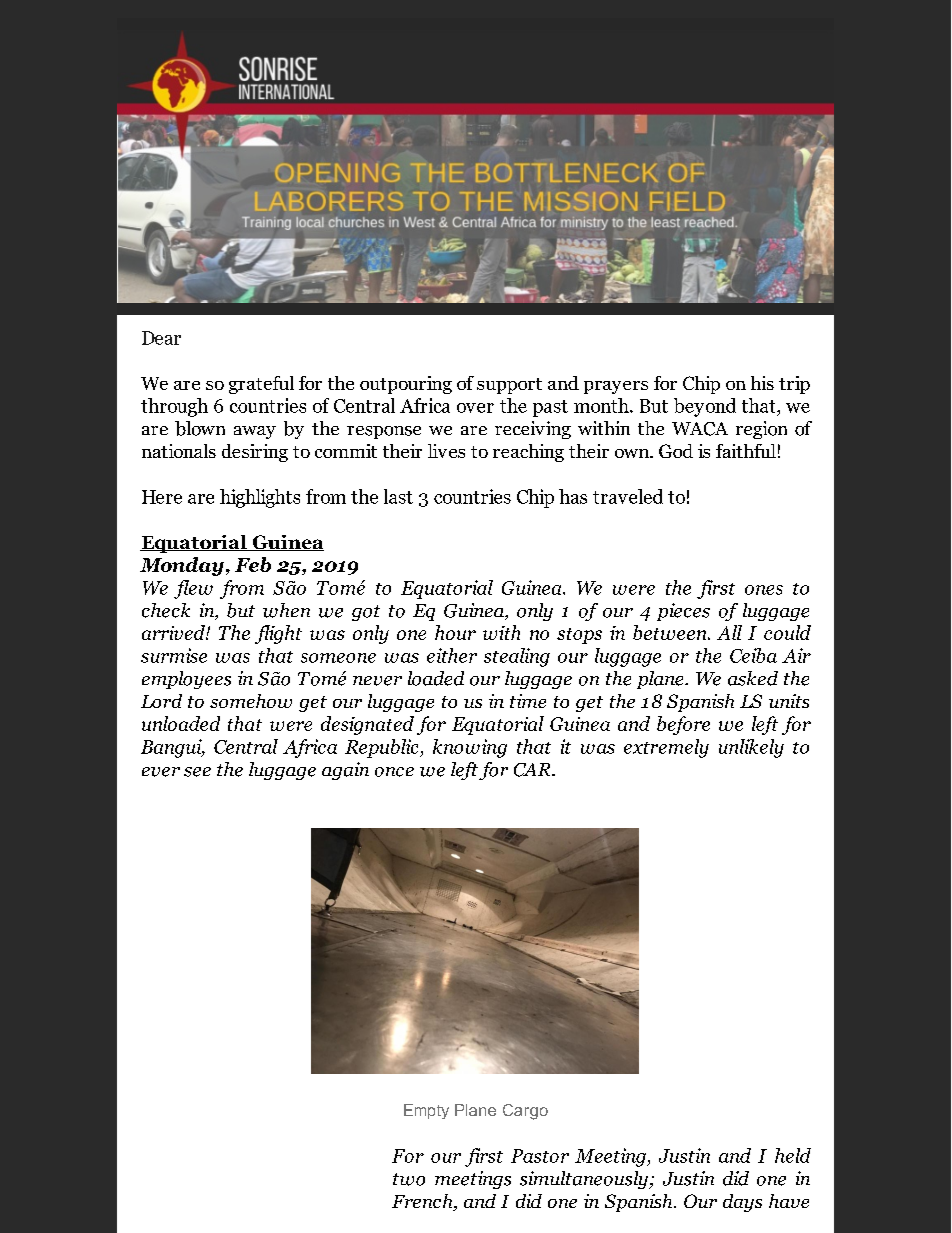 Image resolution: width=952 pixels, height=1233 pixels. Describe the element at coordinates (509, 386) in the screenshot. I see `support` at that location.
